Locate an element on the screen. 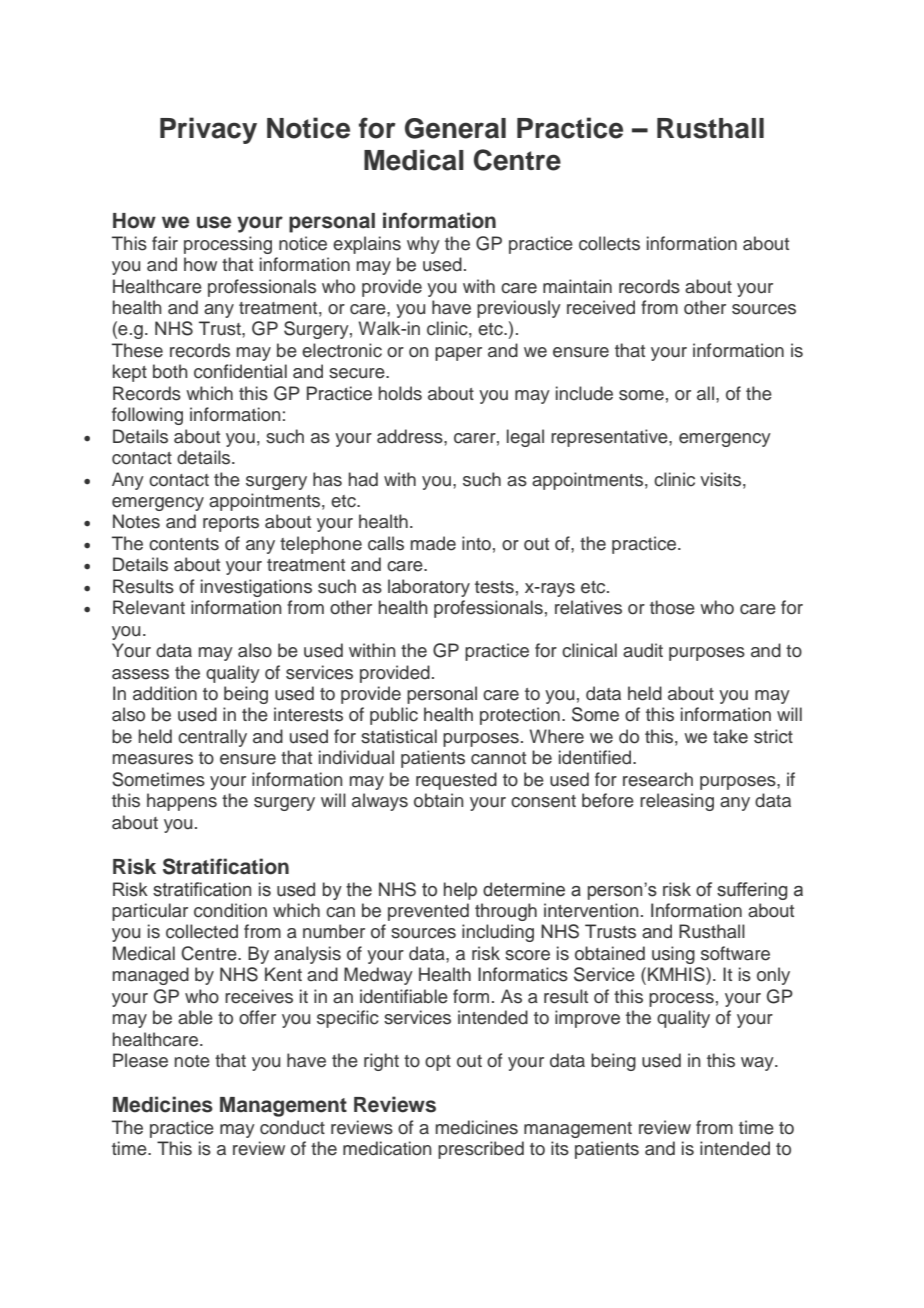 Image resolution: width=924 pixels, height=1308 pixels. General is located at coordinates (455, 128).
